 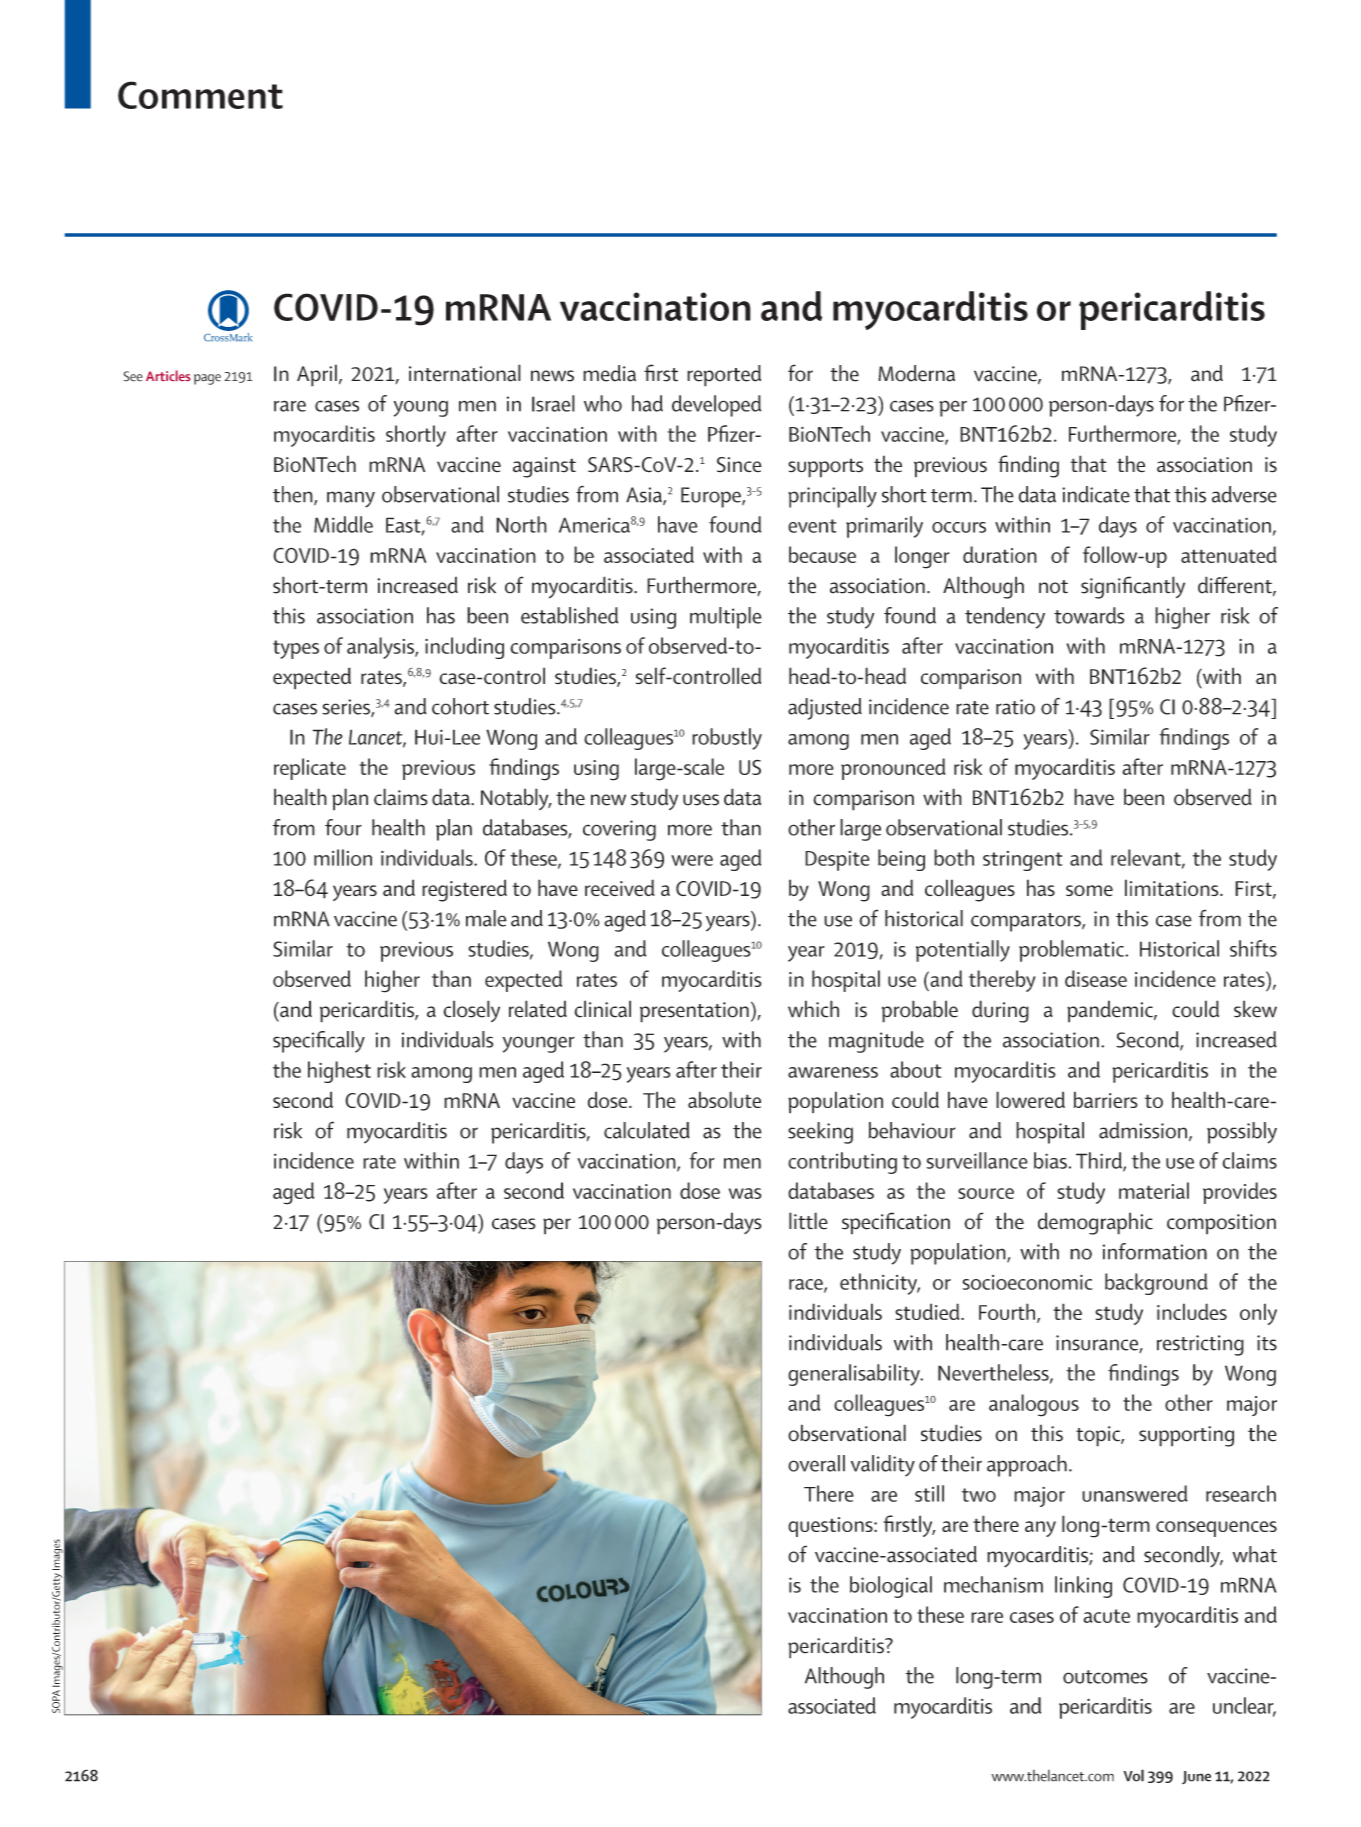 I want to click on problematic, so click(x=1072, y=951).
